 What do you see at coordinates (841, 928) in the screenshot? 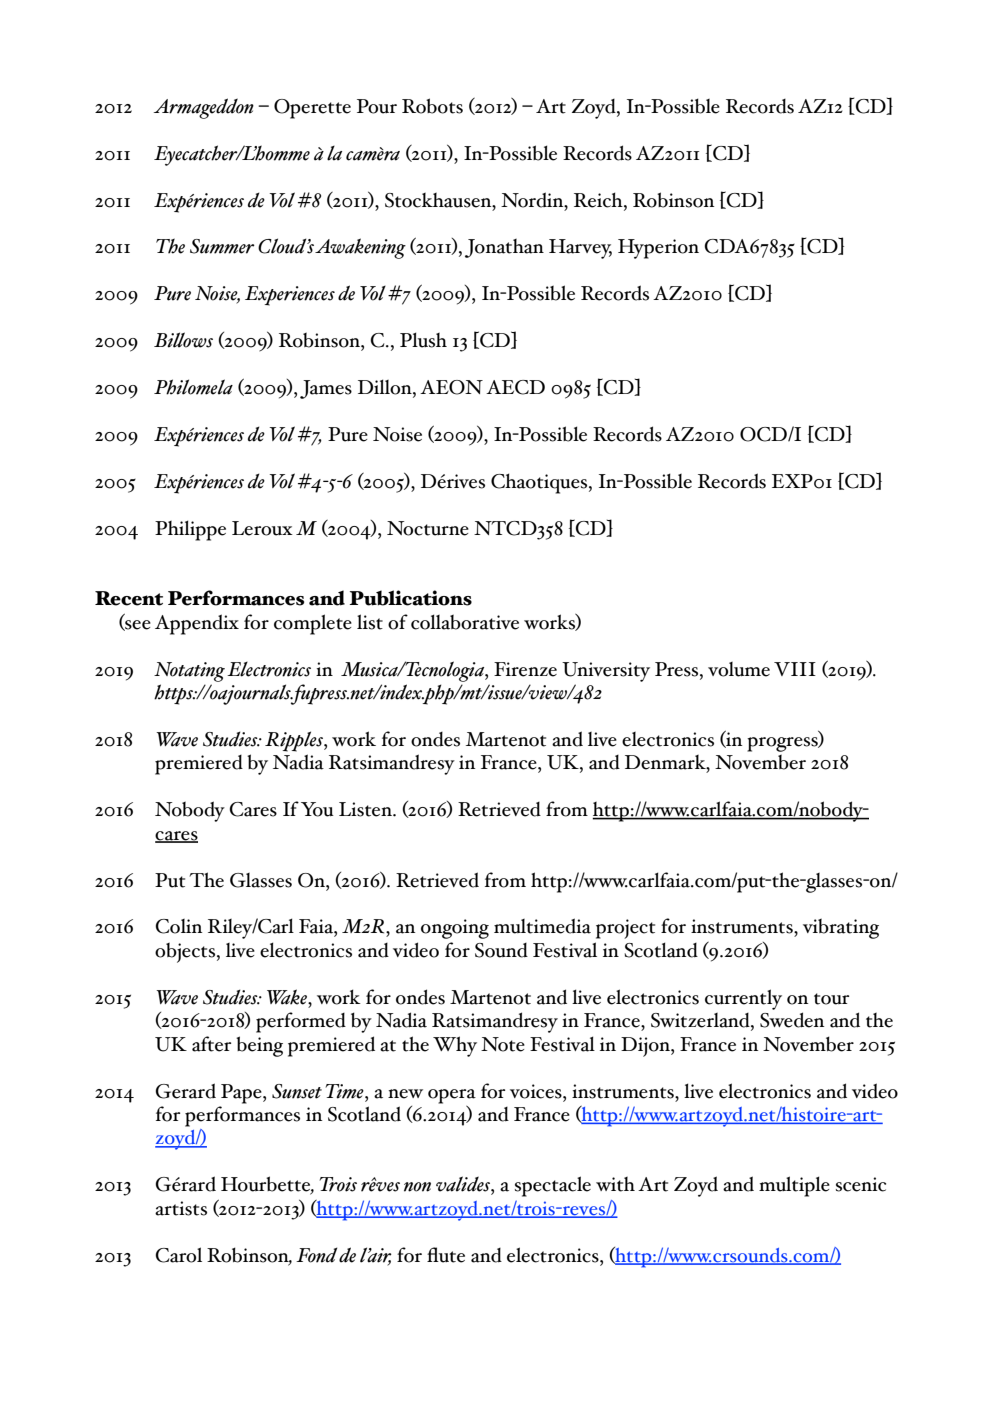
I see `vibrating` at bounding box center [841, 928].
